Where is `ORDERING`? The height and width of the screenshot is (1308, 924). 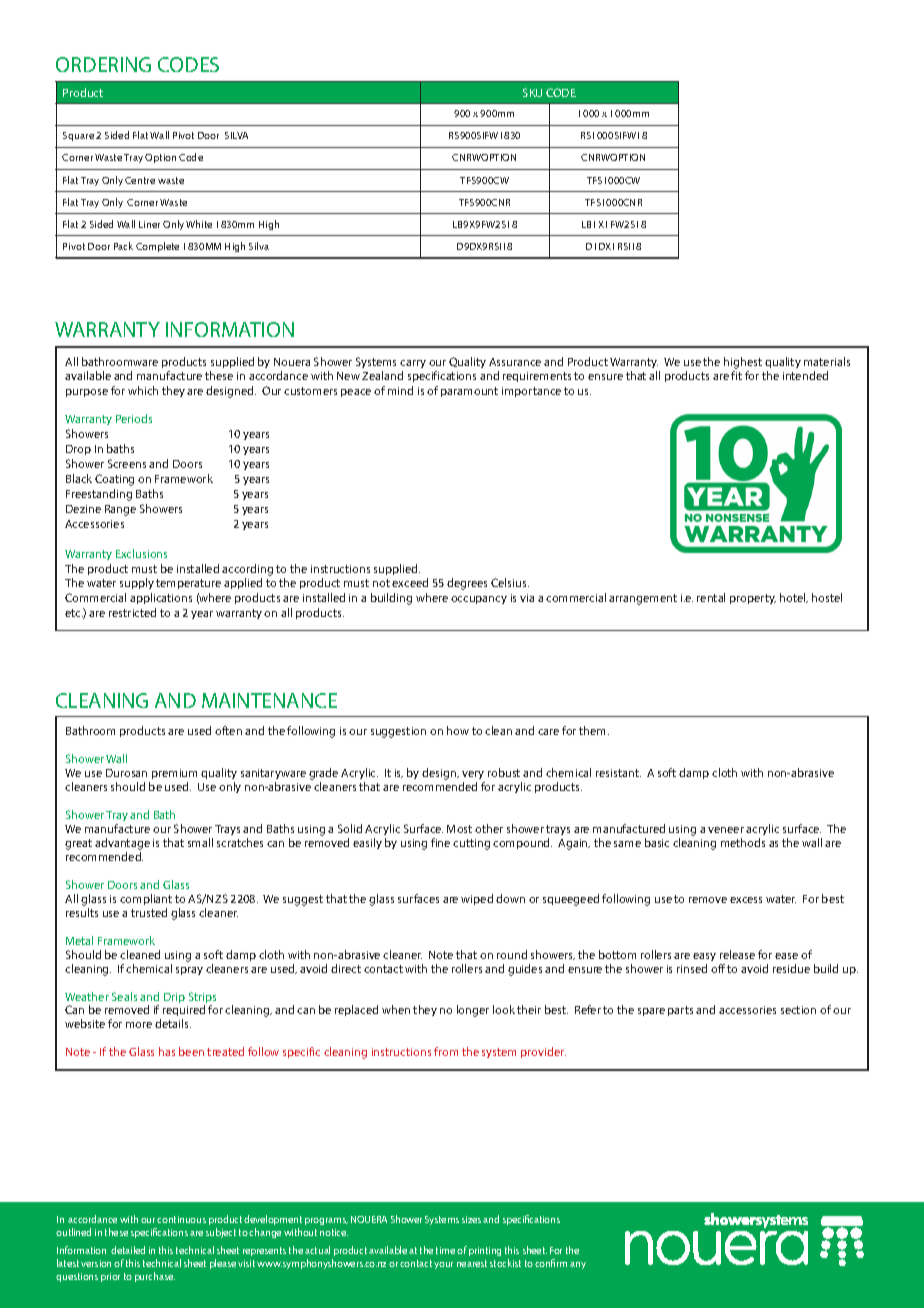 ORDERING is located at coordinates (103, 64).
